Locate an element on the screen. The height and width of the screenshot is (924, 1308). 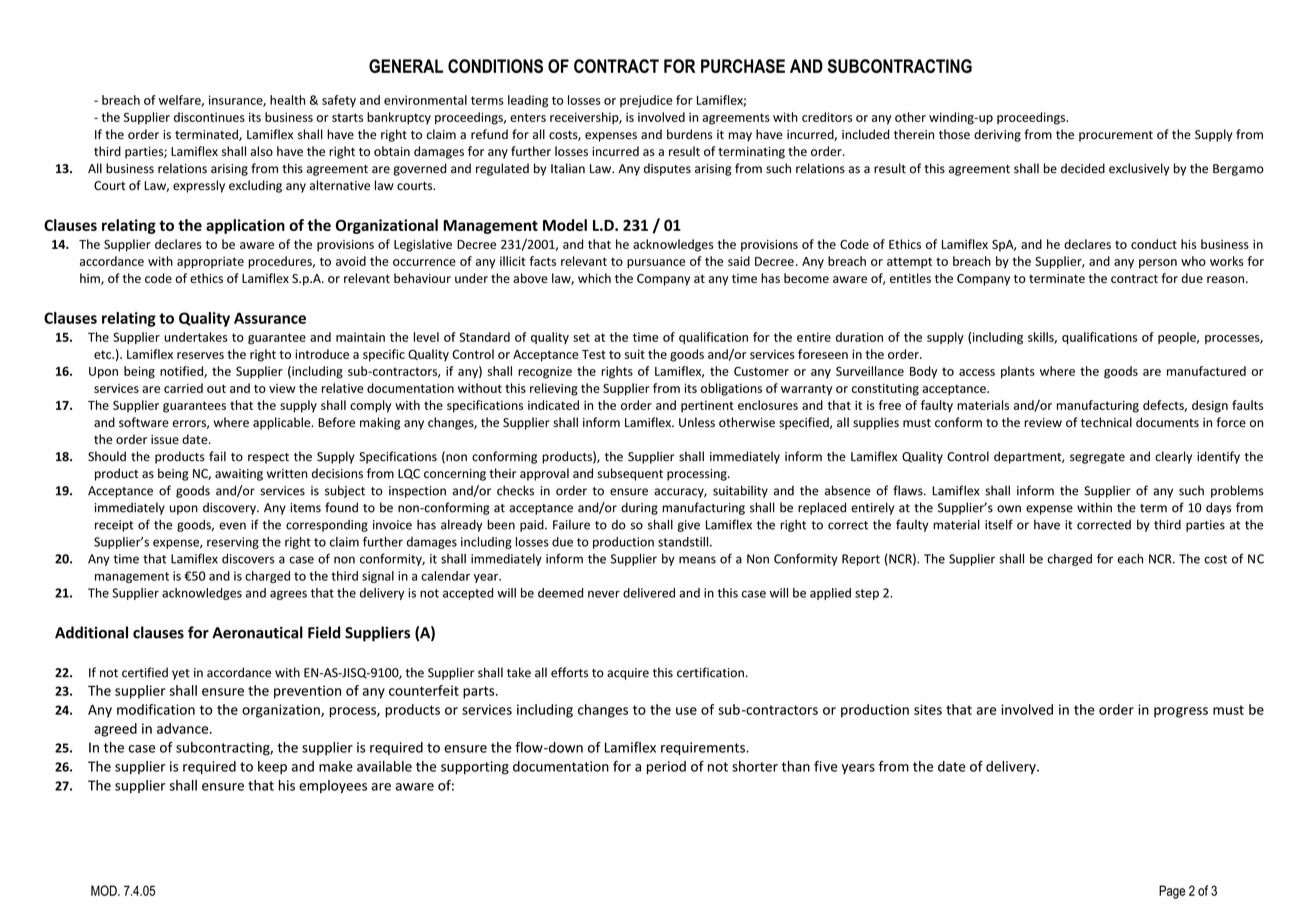
awaiting is located at coordinates (239, 475).
